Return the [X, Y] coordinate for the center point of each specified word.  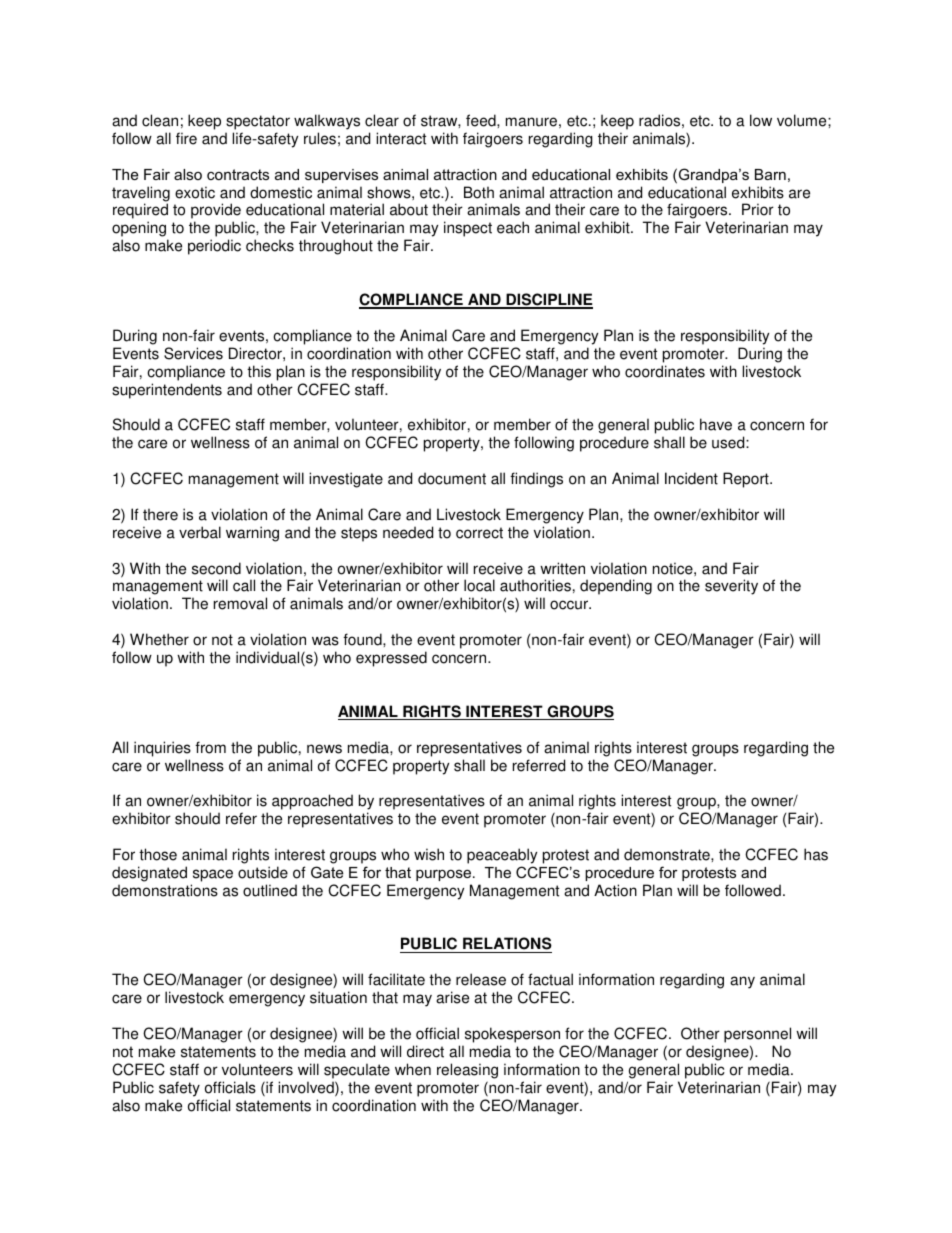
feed [482, 120]
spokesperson [512, 1035]
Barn [770, 174]
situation [338, 997]
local [479, 585]
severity [731, 587]
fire [186, 138]
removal [240, 603]
